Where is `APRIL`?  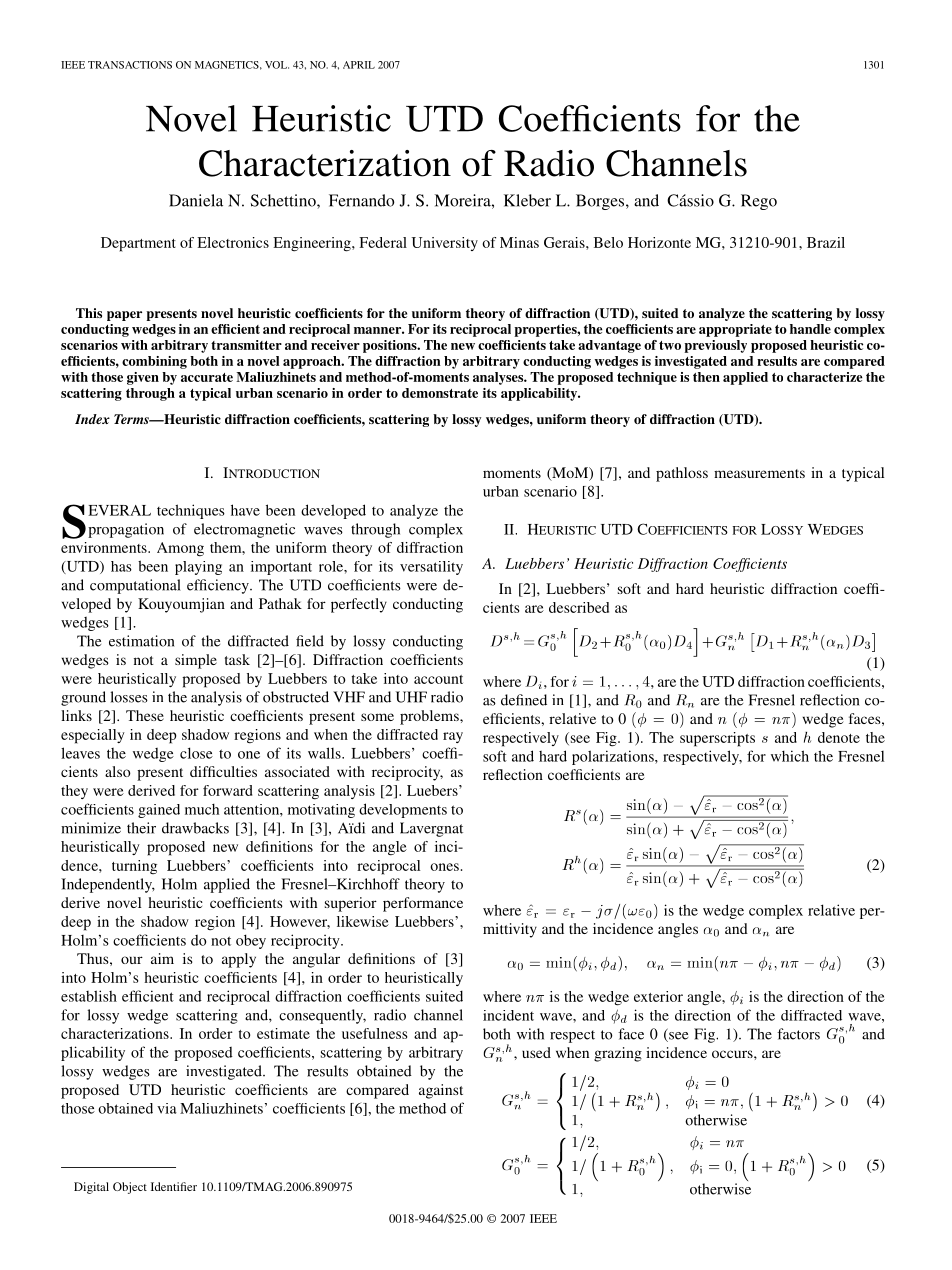 APRIL is located at coordinates (359, 65).
